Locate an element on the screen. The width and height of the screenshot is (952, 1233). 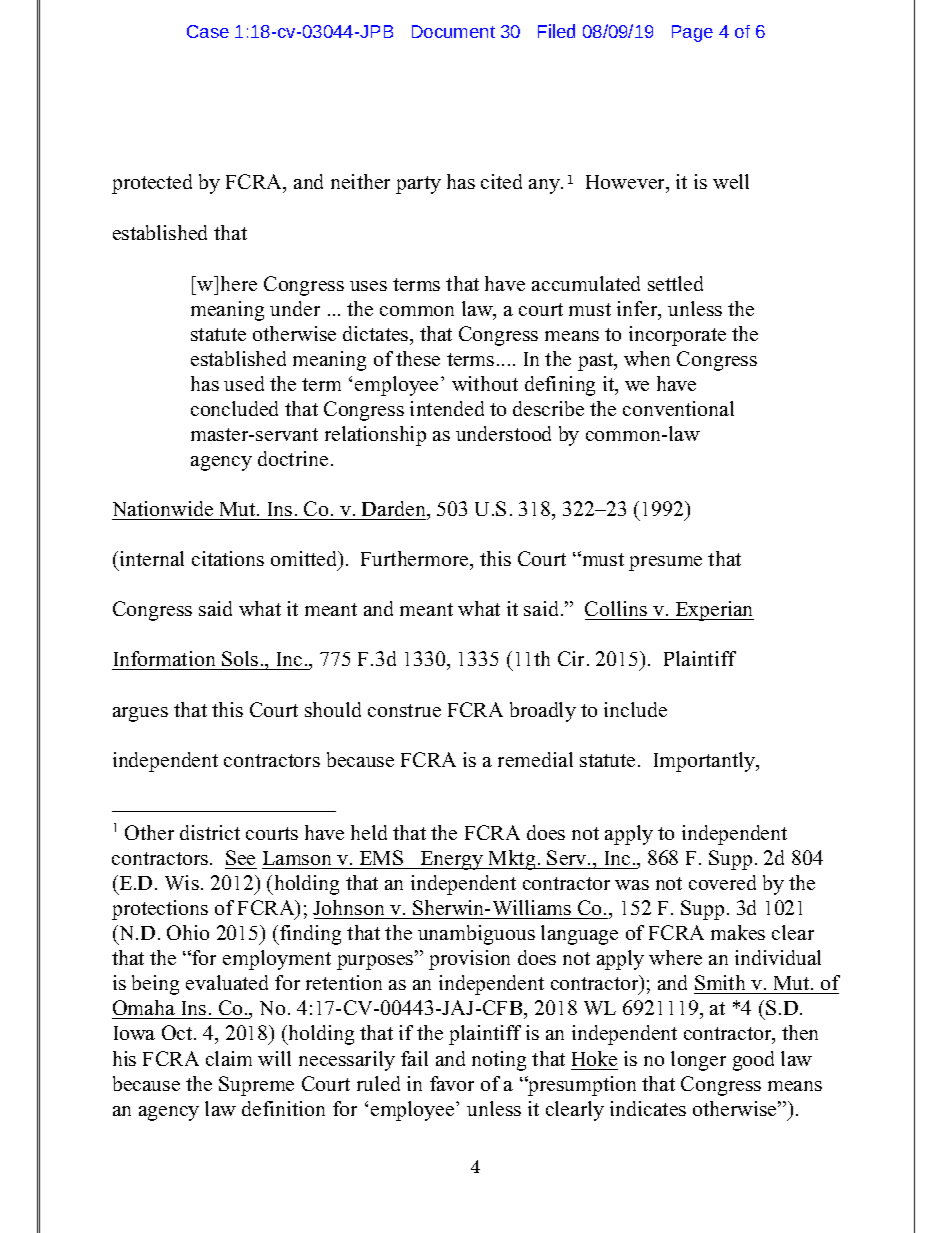
Experian is located at coordinates (713, 611).
